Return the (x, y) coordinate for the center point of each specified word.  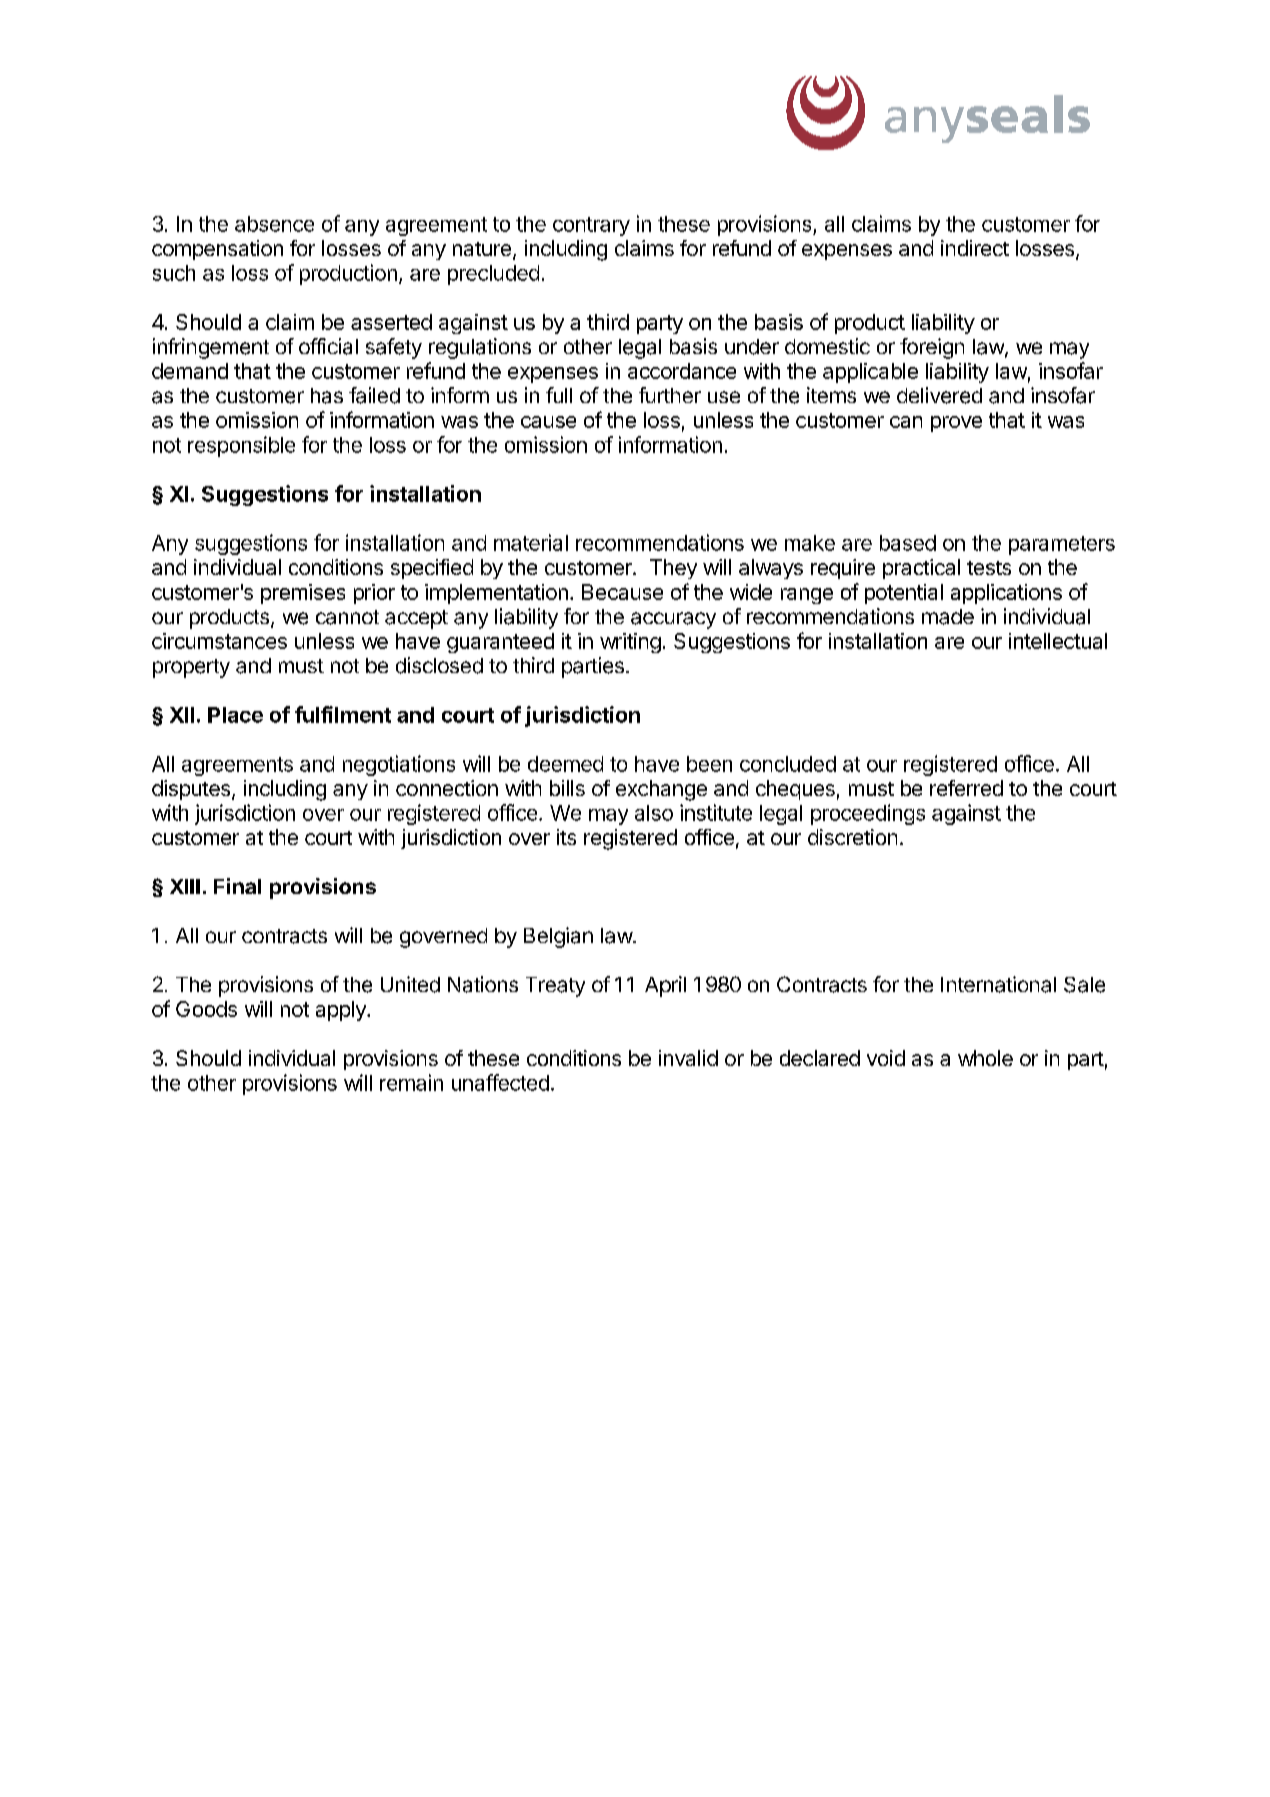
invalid (688, 1058)
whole (985, 1058)
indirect (975, 248)
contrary (591, 226)
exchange (661, 790)
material (531, 542)
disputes (191, 790)
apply (342, 1011)
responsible (241, 446)
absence (274, 224)
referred (966, 788)
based (908, 543)
